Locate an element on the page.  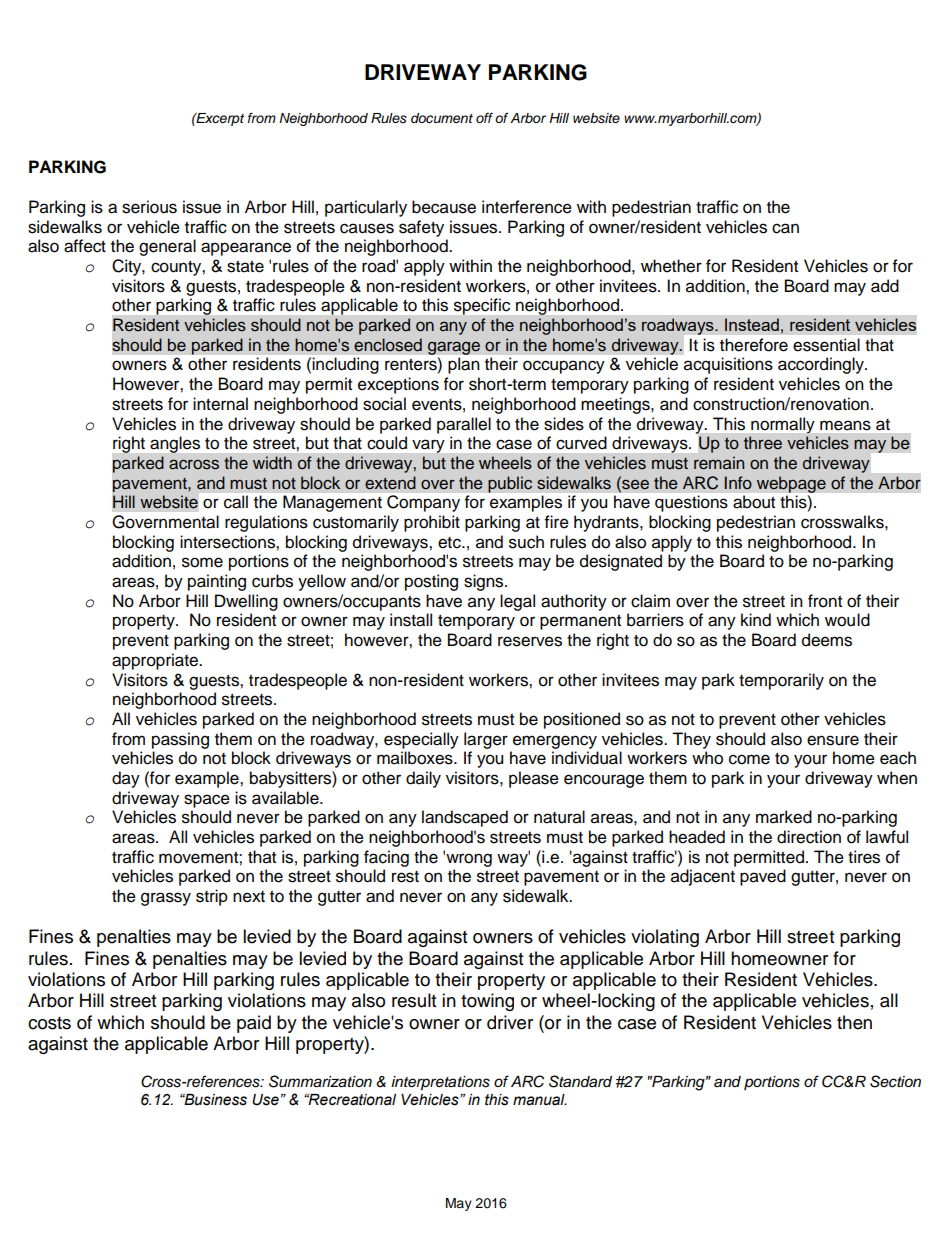
legal is located at coordinates (517, 602).
